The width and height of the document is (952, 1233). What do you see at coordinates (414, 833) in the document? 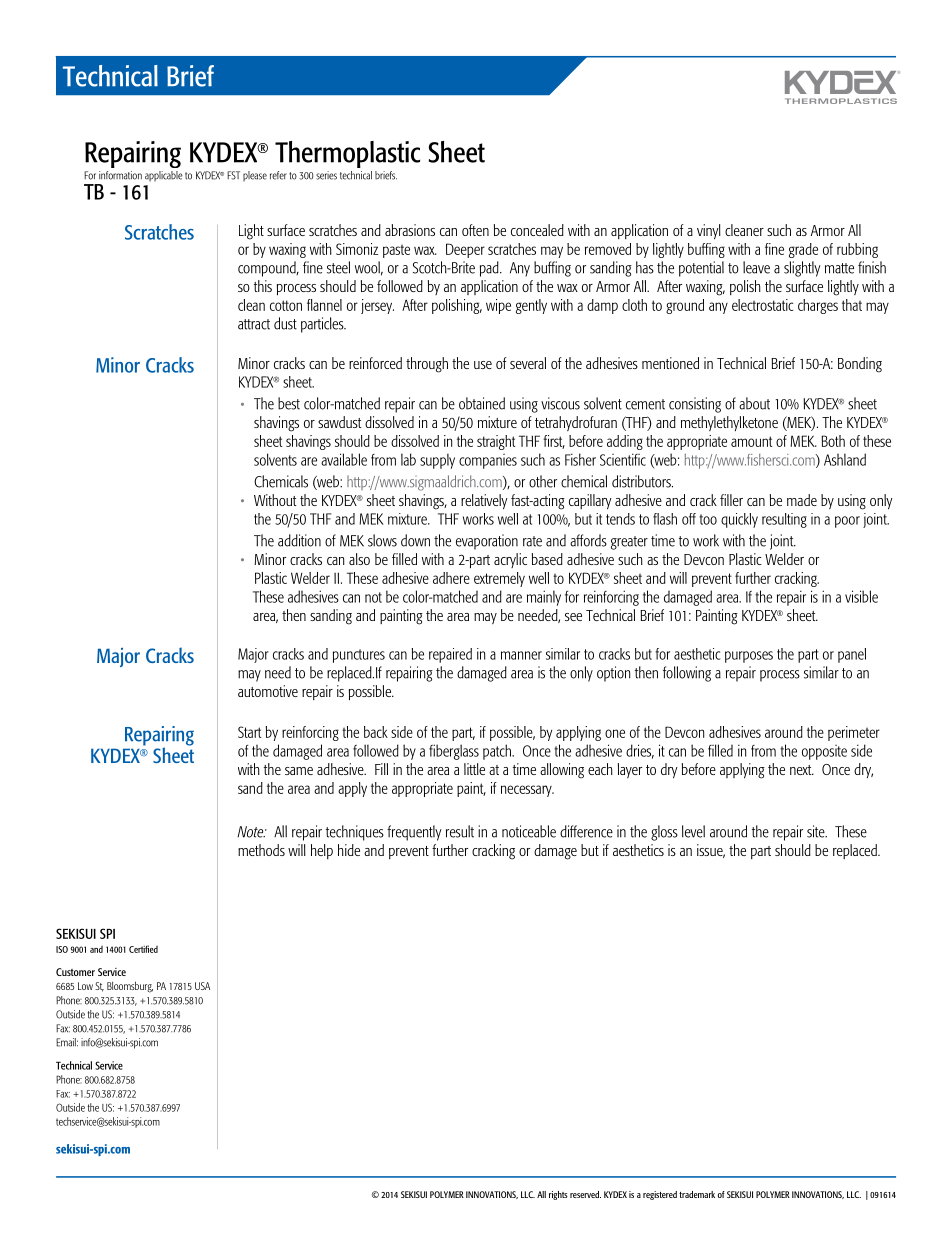
I see `frequently` at bounding box center [414, 833].
